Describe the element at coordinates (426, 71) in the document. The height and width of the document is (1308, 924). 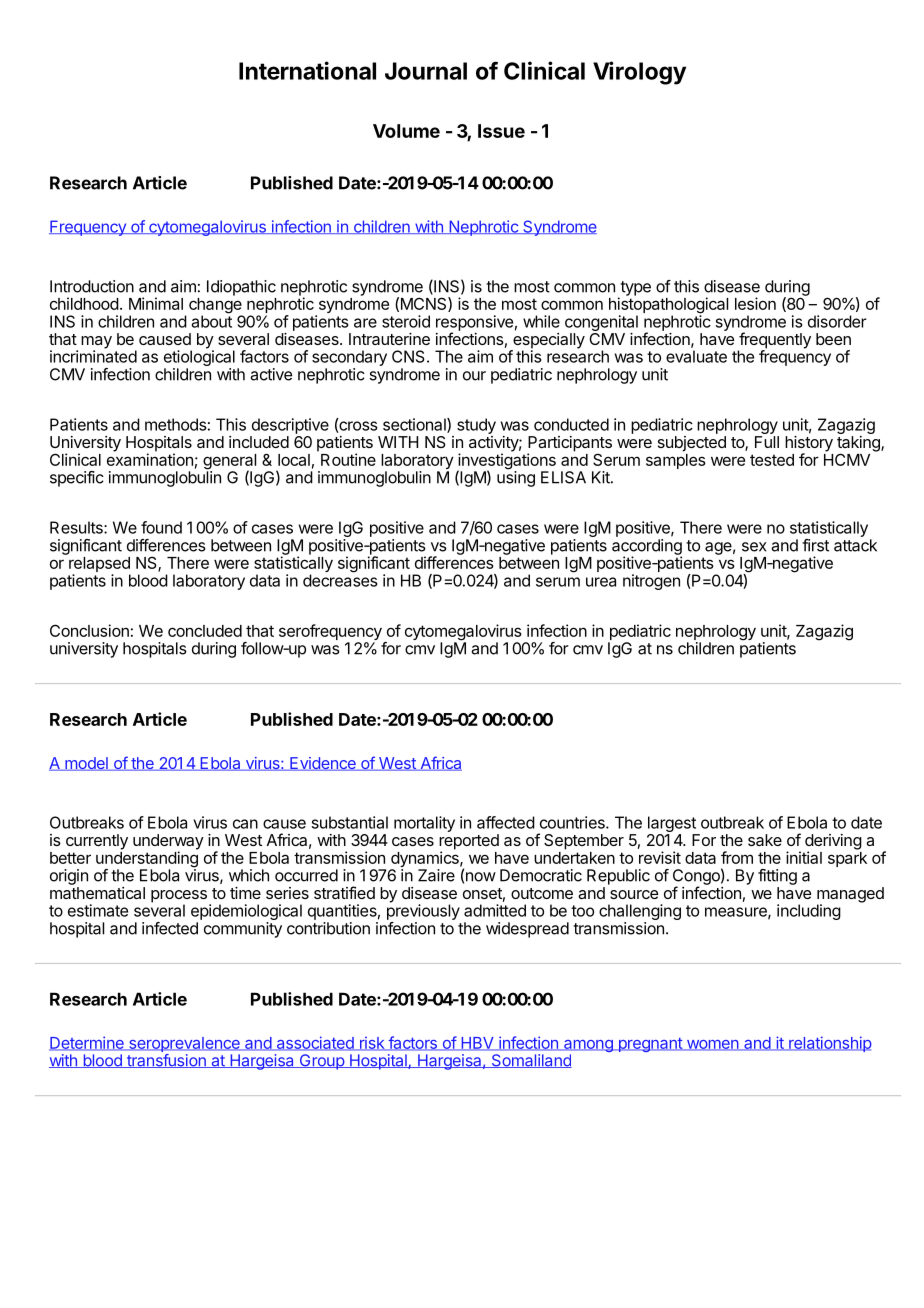
I see `Journal` at that location.
